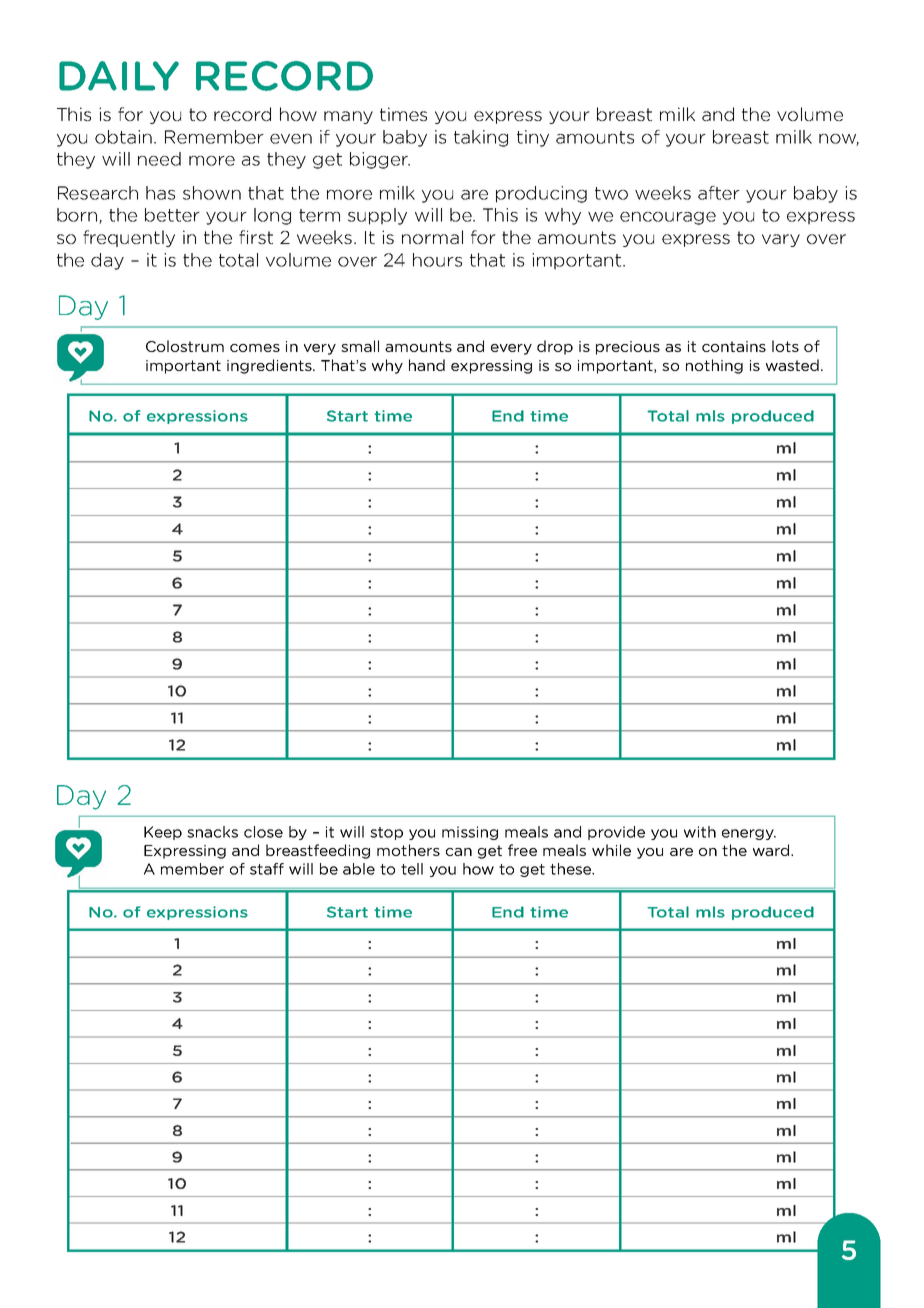 The image size is (924, 1308). Describe the element at coordinates (459, 852) in the image. I see `can` at that location.
